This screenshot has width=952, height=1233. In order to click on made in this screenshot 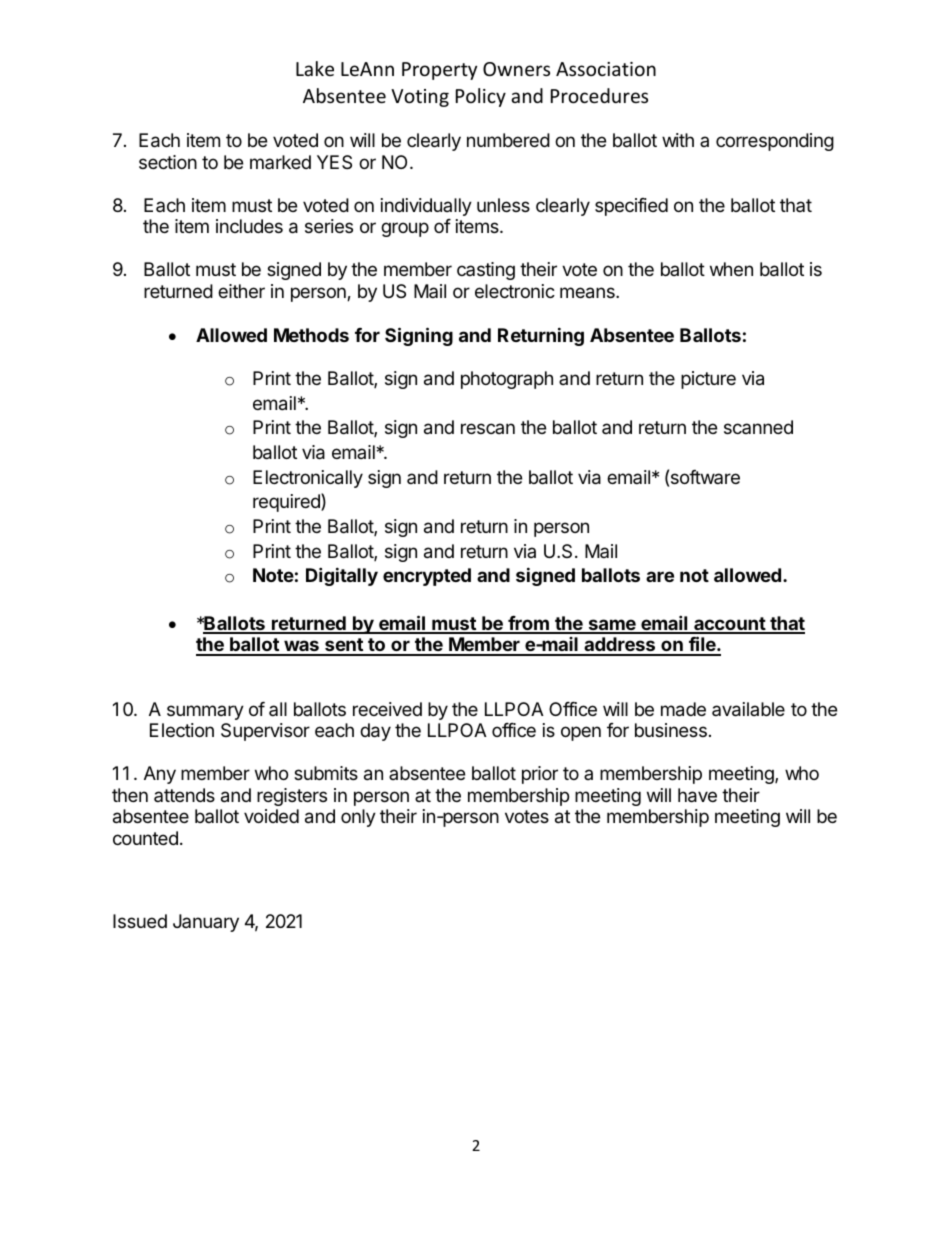, I will do `click(683, 709)`.
